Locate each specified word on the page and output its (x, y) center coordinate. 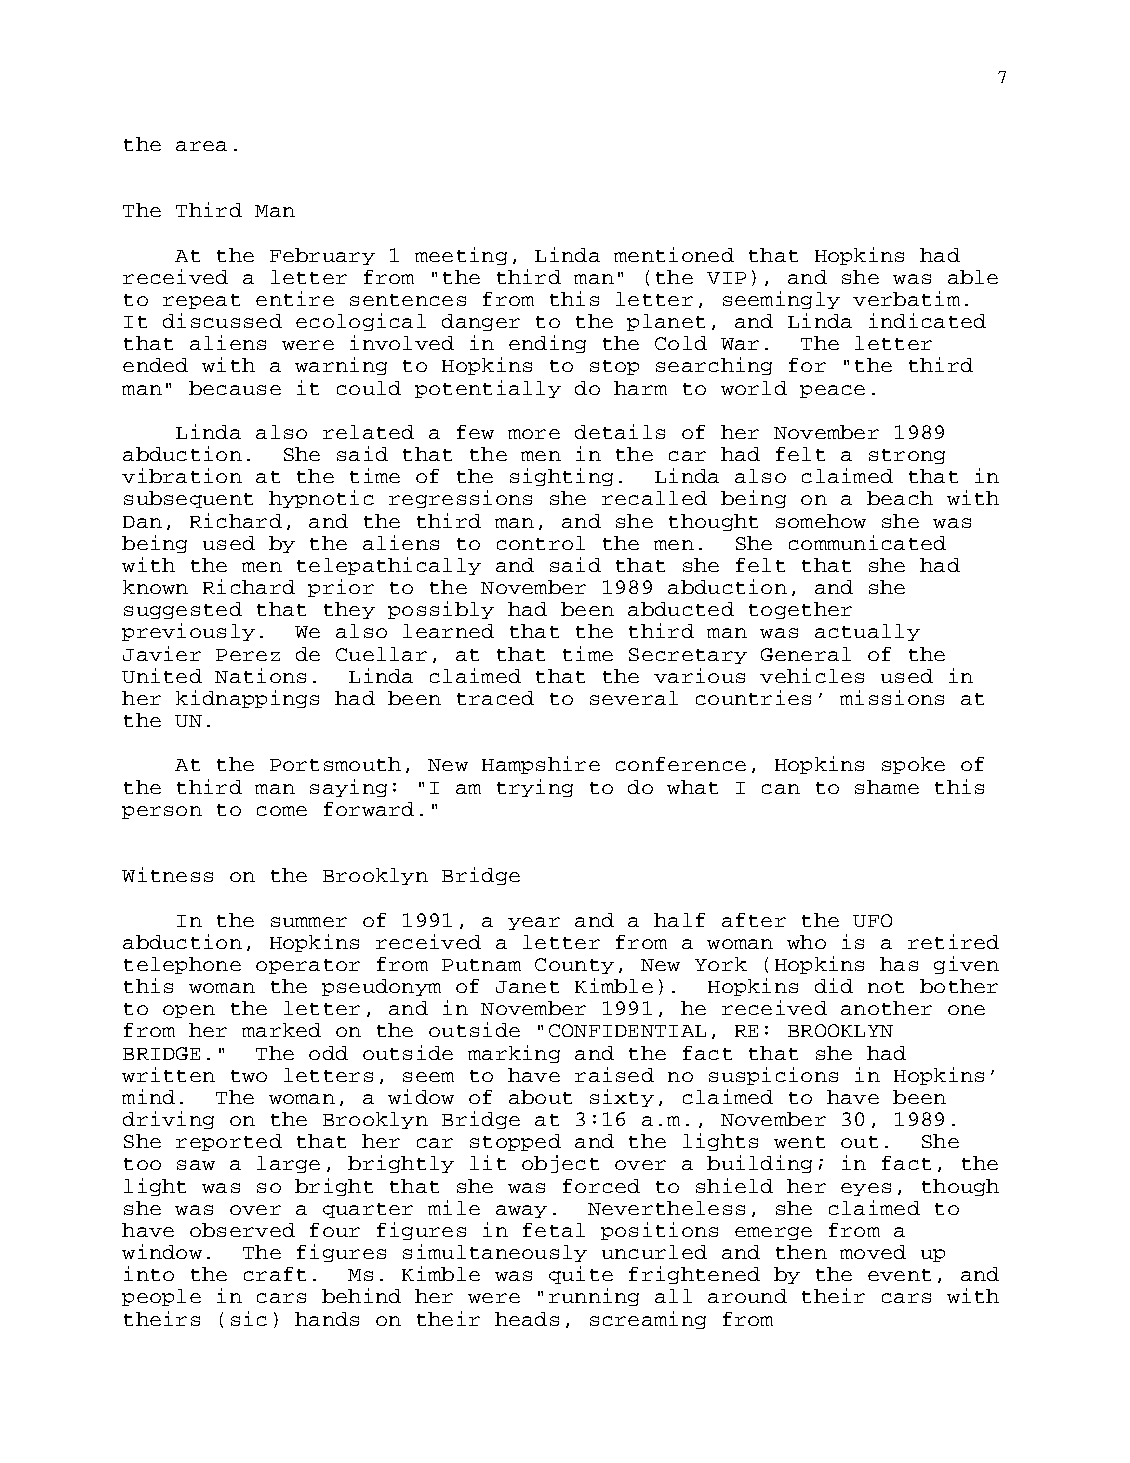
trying (535, 788)
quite (581, 1275)
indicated (927, 320)
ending (547, 344)
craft (275, 1274)
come (282, 811)
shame (887, 787)
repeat (201, 301)
